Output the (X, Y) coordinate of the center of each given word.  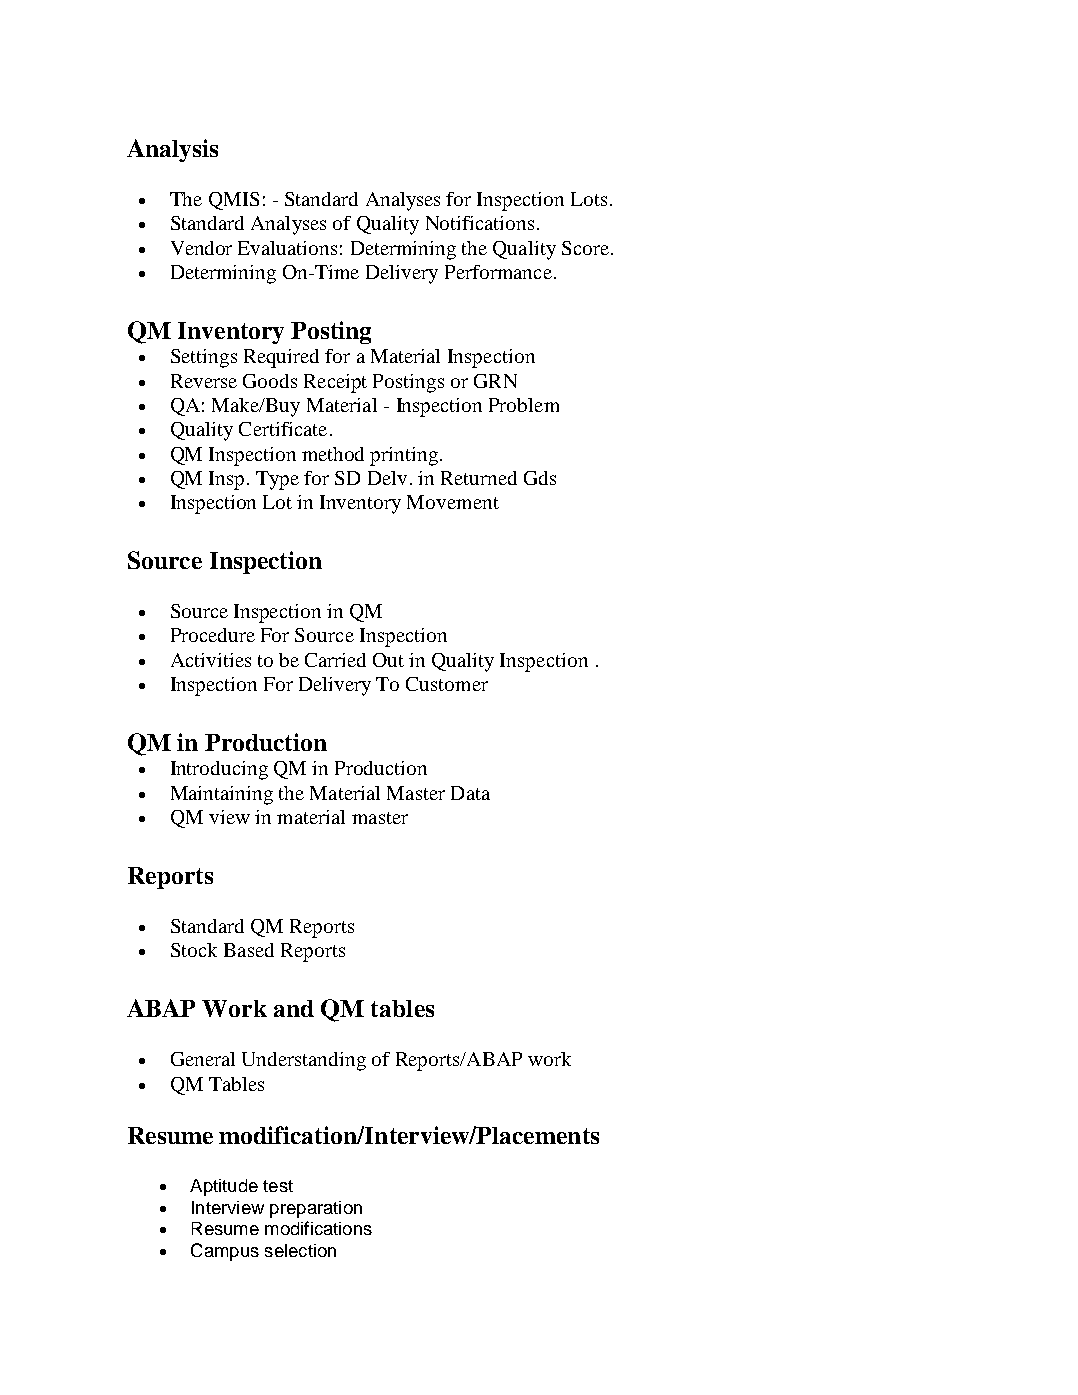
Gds (540, 478)
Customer (447, 684)
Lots (589, 199)
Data (470, 793)
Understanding (304, 1061)
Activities (211, 660)
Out (388, 660)
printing (404, 456)
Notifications (480, 223)
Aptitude (224, 1187)
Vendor (201, 248)
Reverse (204, 381)
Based (249, 950)
